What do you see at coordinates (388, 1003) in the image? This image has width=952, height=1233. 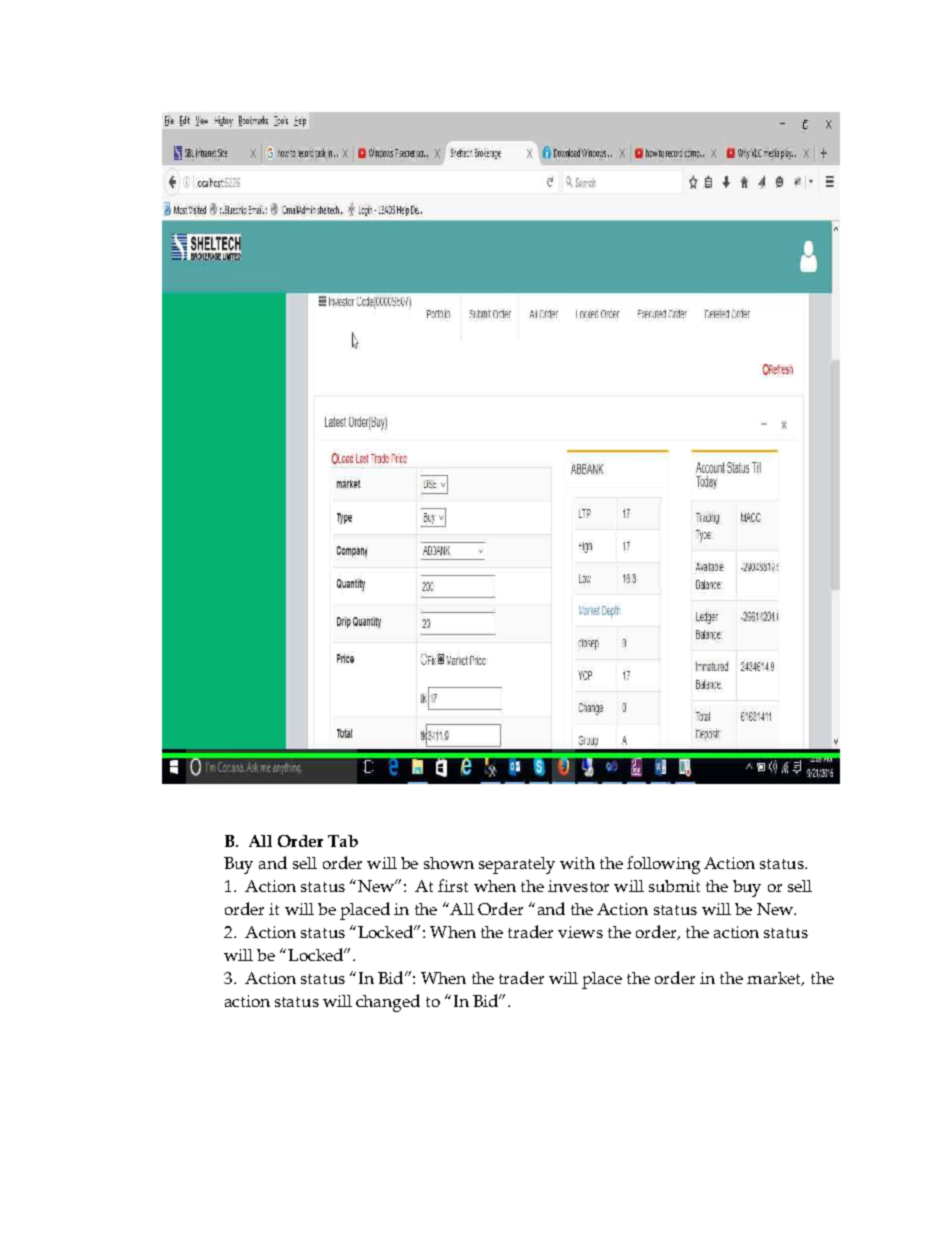 I see `changed` at bounding box center [388, 1003].
